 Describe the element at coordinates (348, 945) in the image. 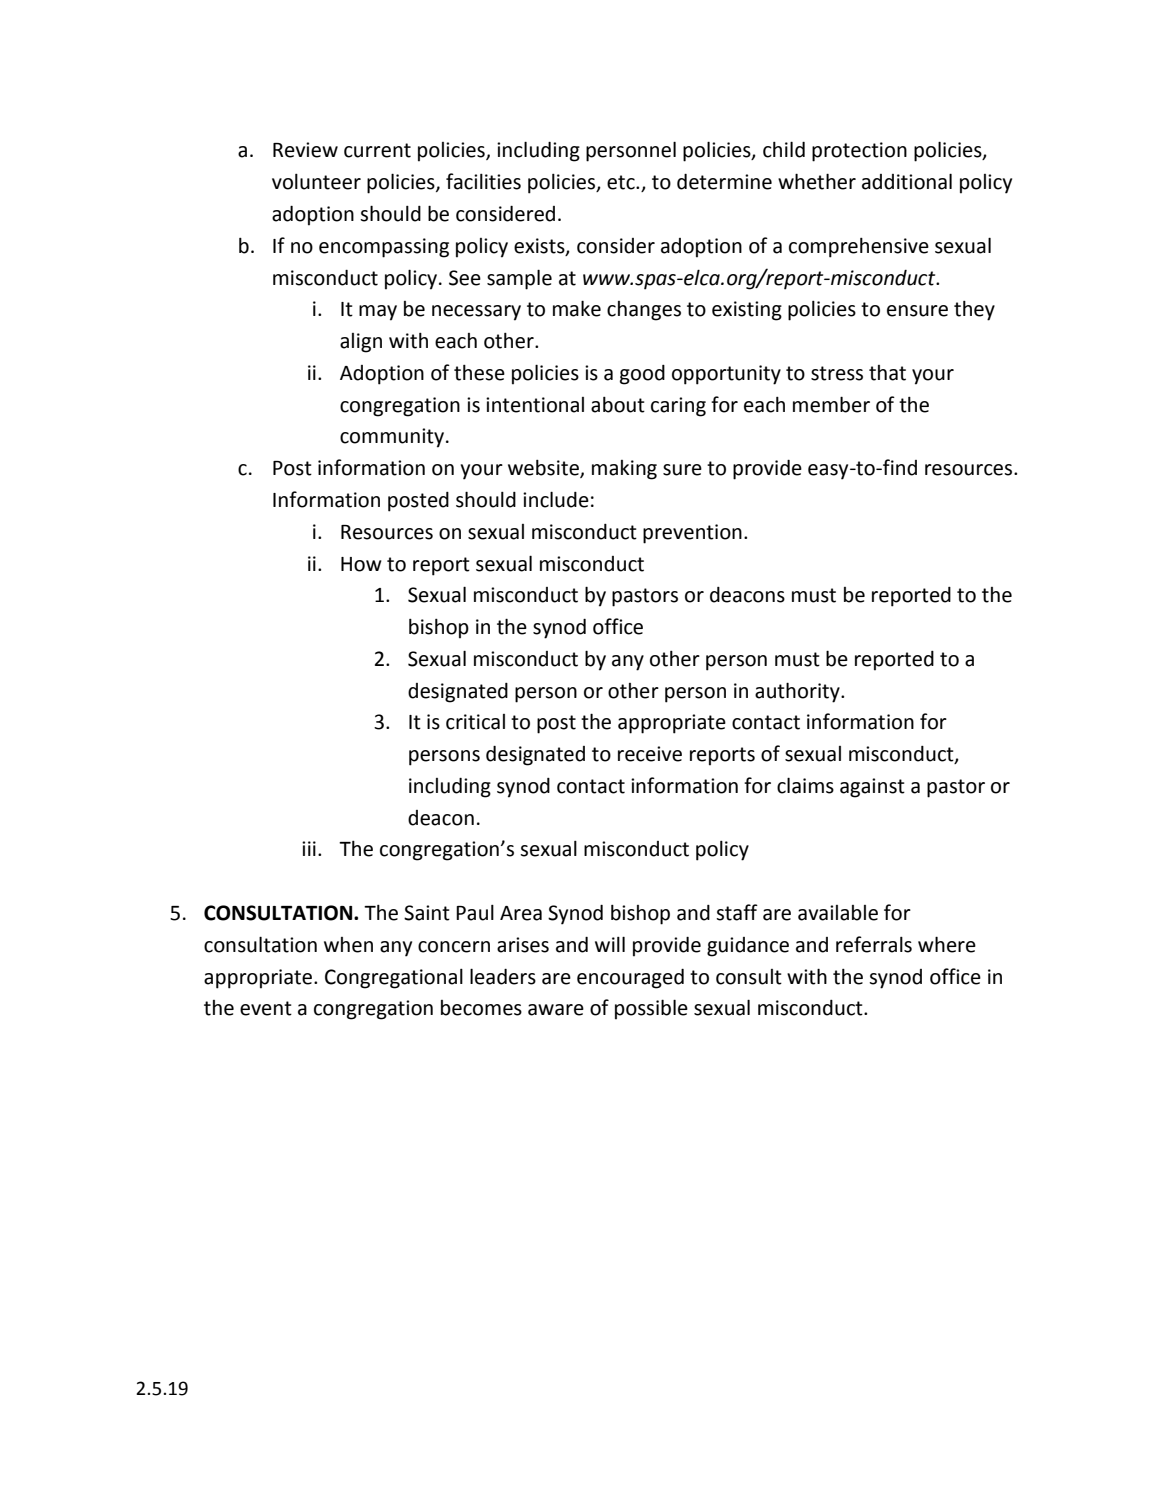

I see `when` at that location.
